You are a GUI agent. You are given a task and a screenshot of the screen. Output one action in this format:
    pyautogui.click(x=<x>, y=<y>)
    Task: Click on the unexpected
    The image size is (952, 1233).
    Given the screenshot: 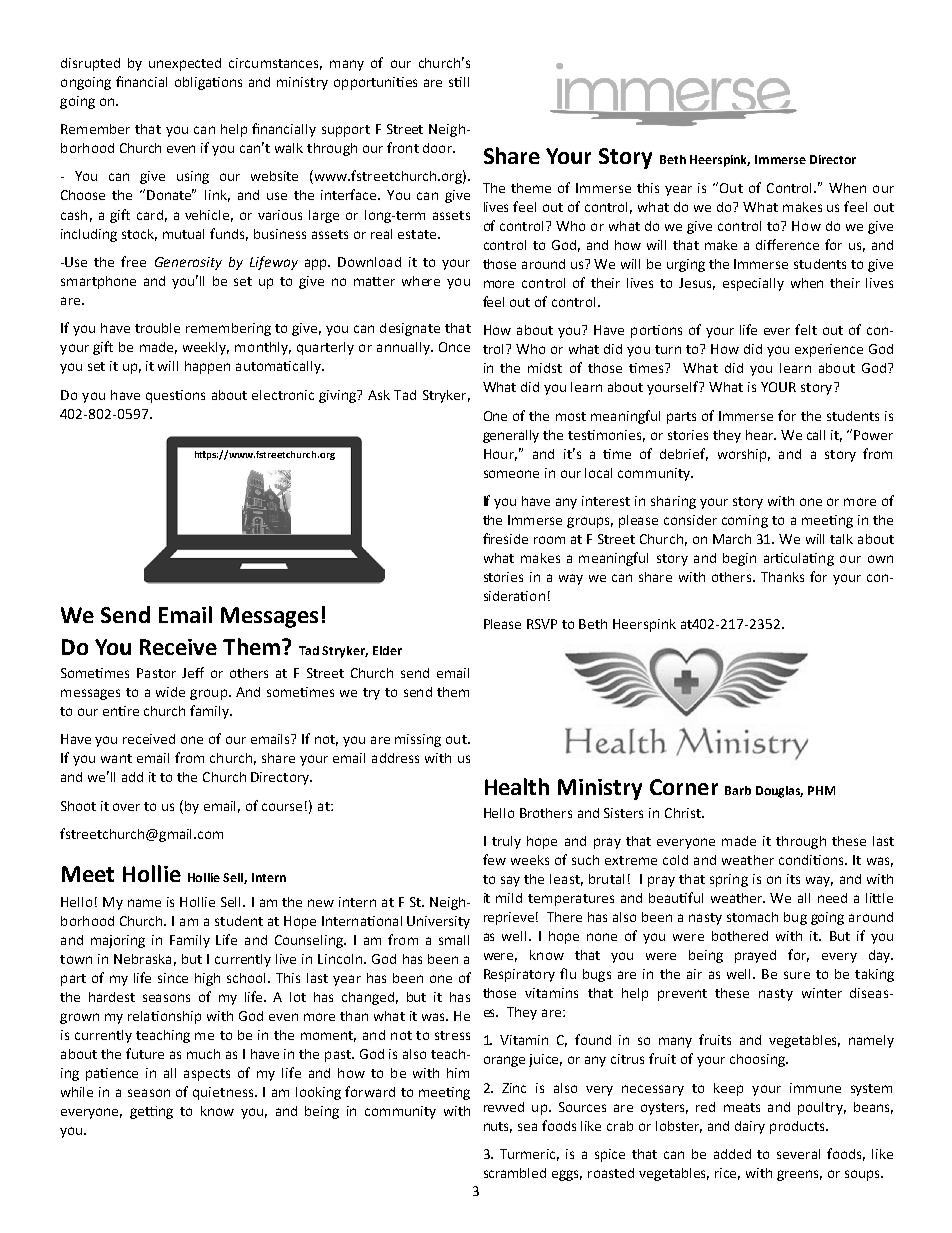 What is the action you would take?
    pyautogui.click(x=185, y=64)
